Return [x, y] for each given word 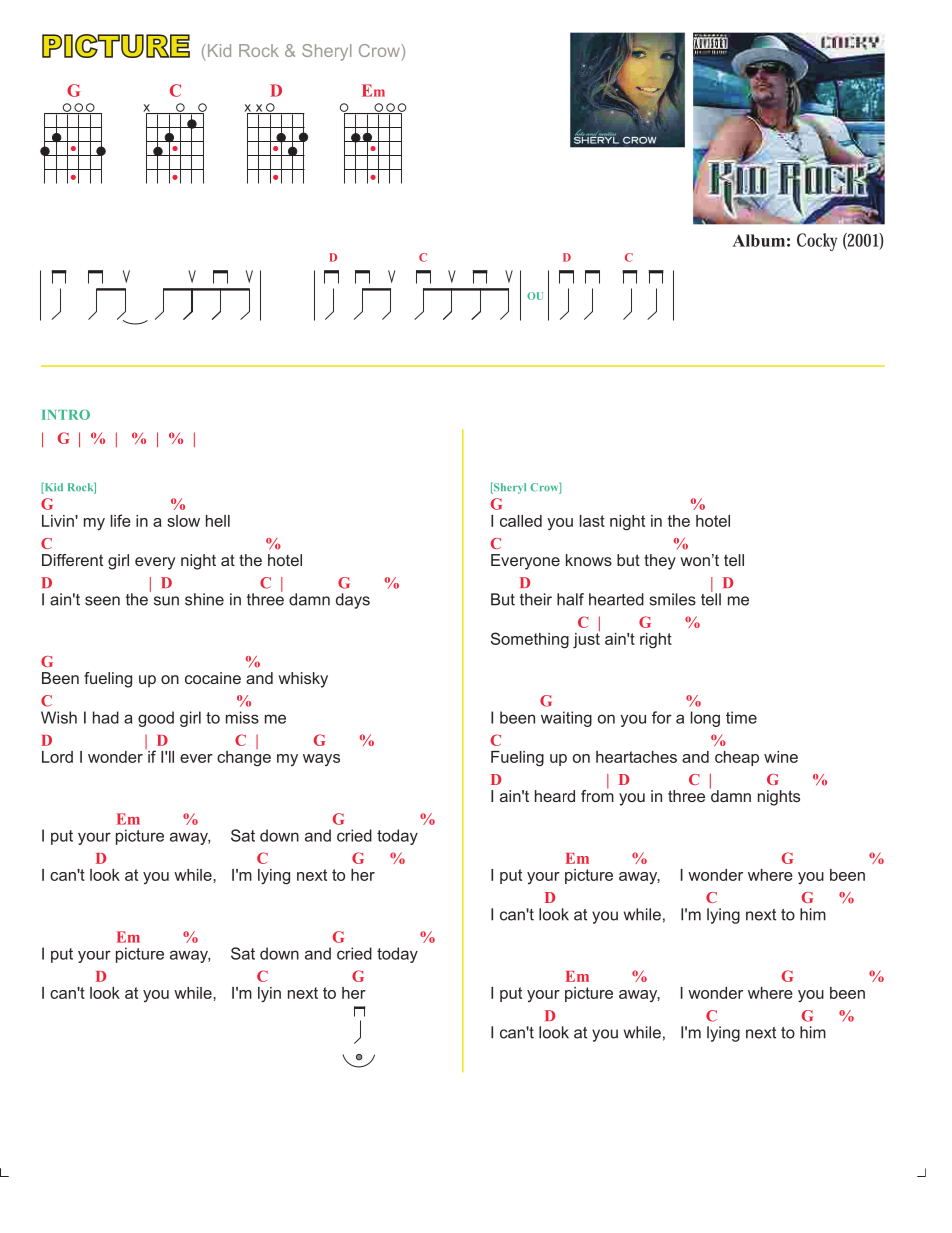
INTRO [66, 414]
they [660, 562]
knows [589, 560]
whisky [303, 680]
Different [72, 560]
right [656, 640]
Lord [57, 757]
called [521, 521]
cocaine [213, 678]
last [592, 521]
